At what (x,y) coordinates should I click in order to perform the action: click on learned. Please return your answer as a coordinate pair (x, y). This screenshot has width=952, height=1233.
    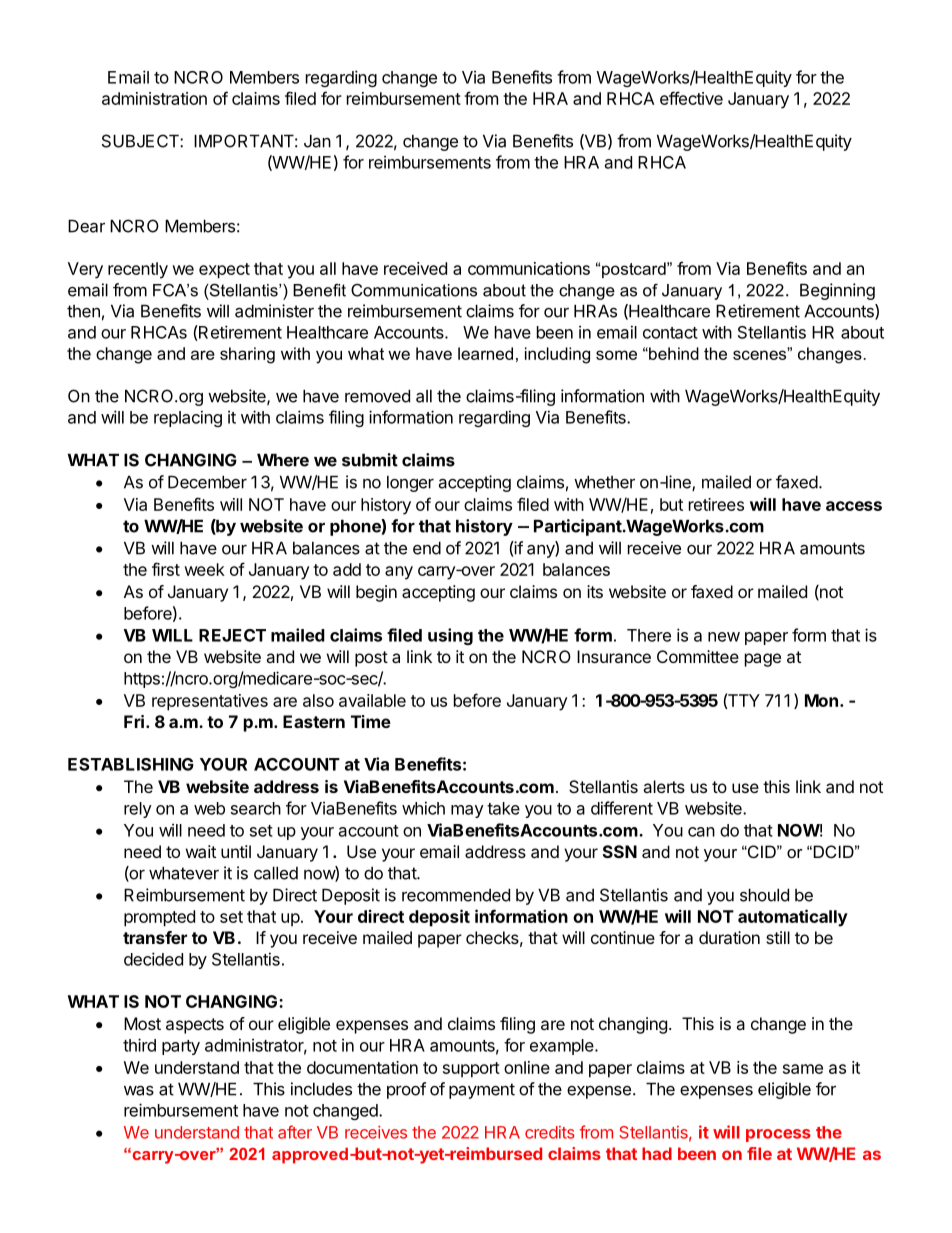
    Looking at the image, I should click on (485, 353).
